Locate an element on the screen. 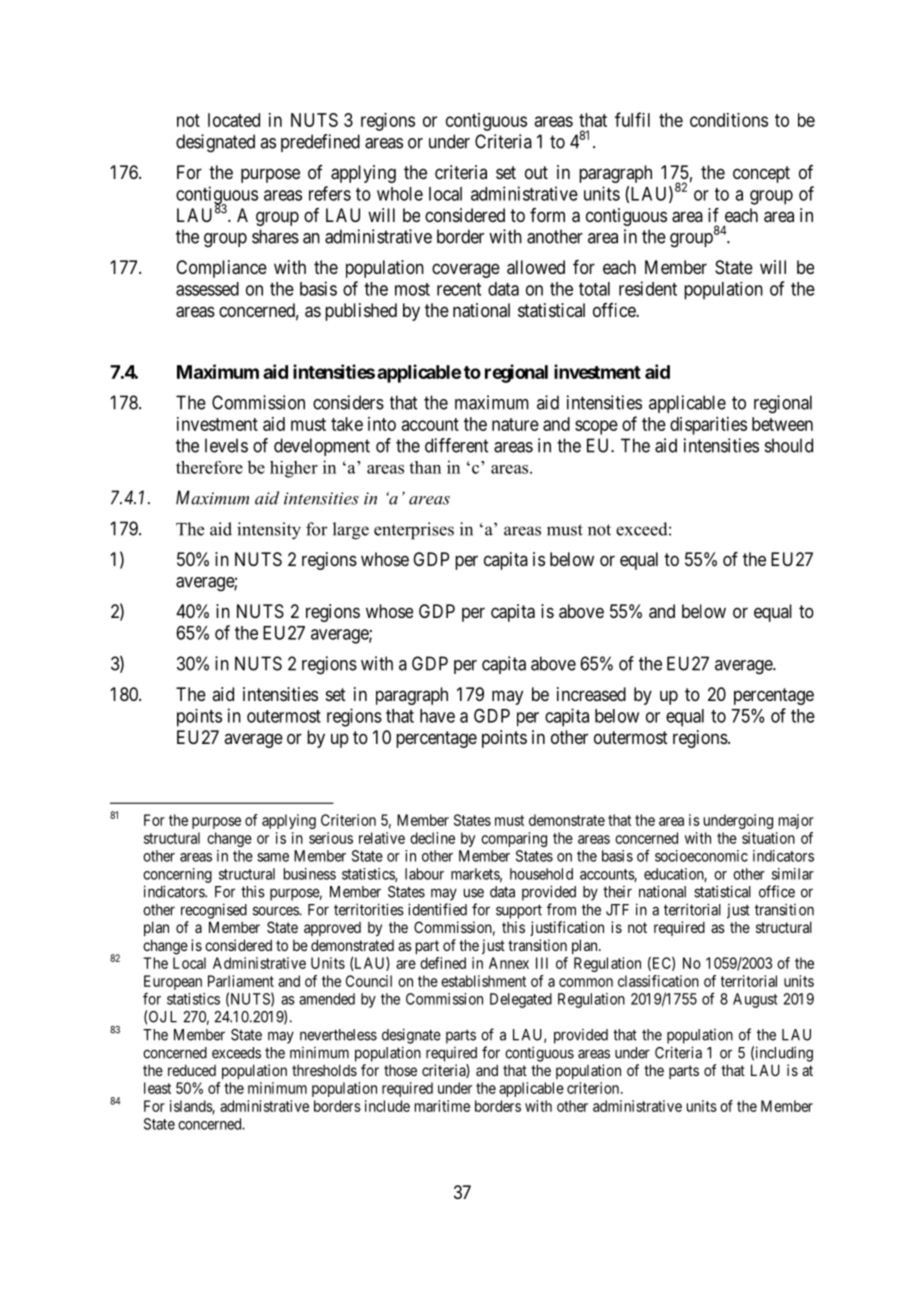 The image size is (924, 1308). serious is located at coordinates (331, 838).
